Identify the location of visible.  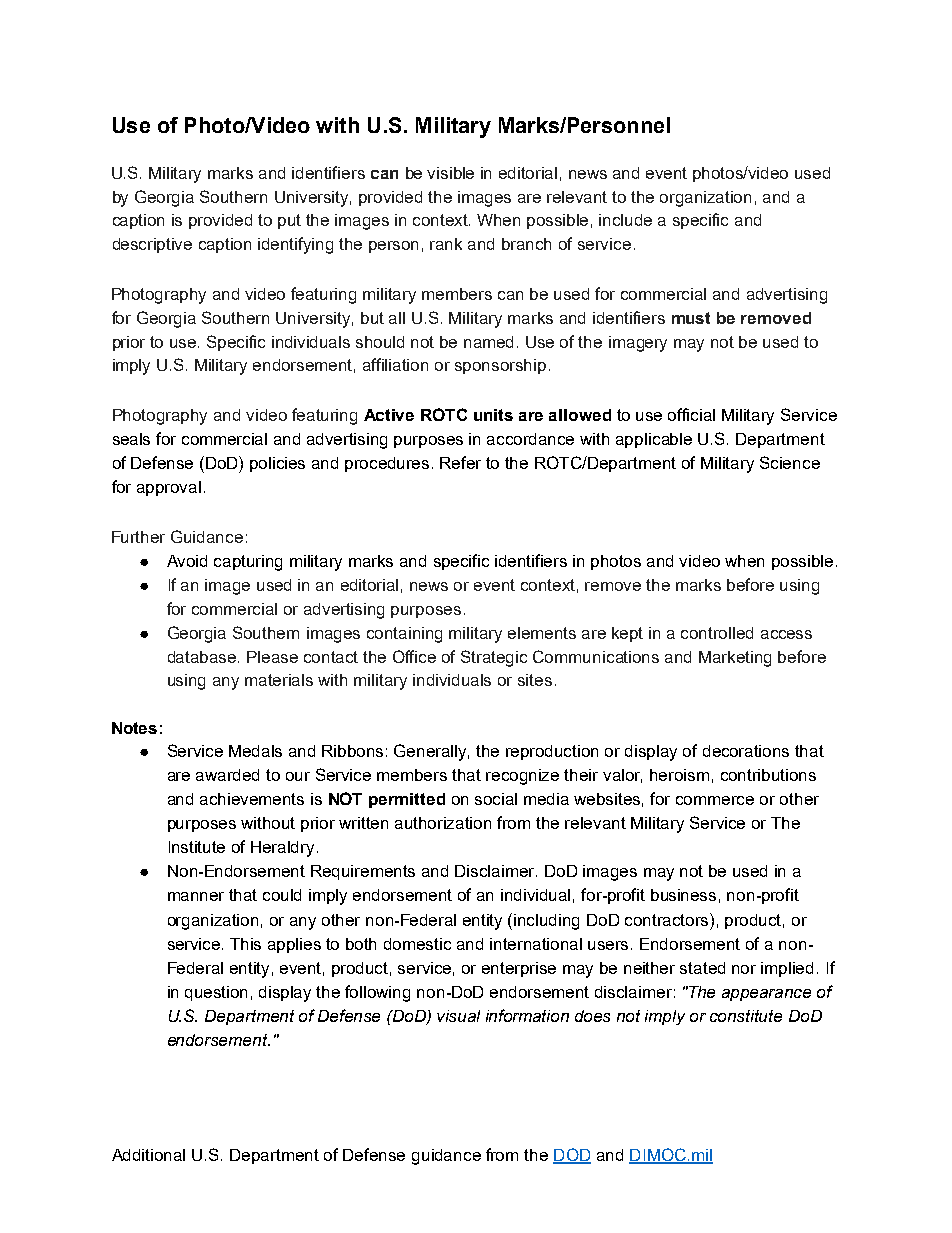
(450, 173).
